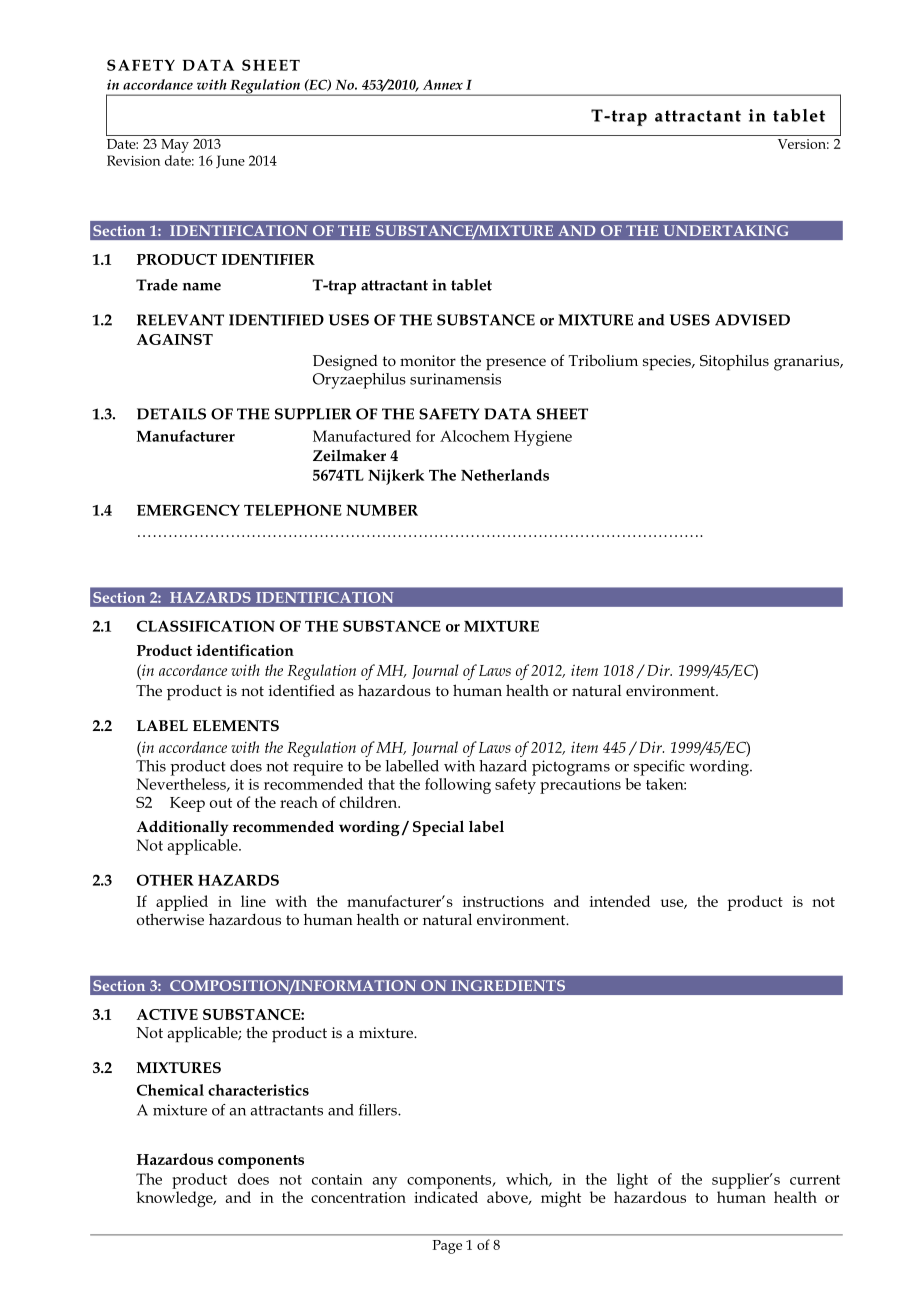 This image has height=1308, width=924. I want to click on knowledge, so click(176, 1199).
